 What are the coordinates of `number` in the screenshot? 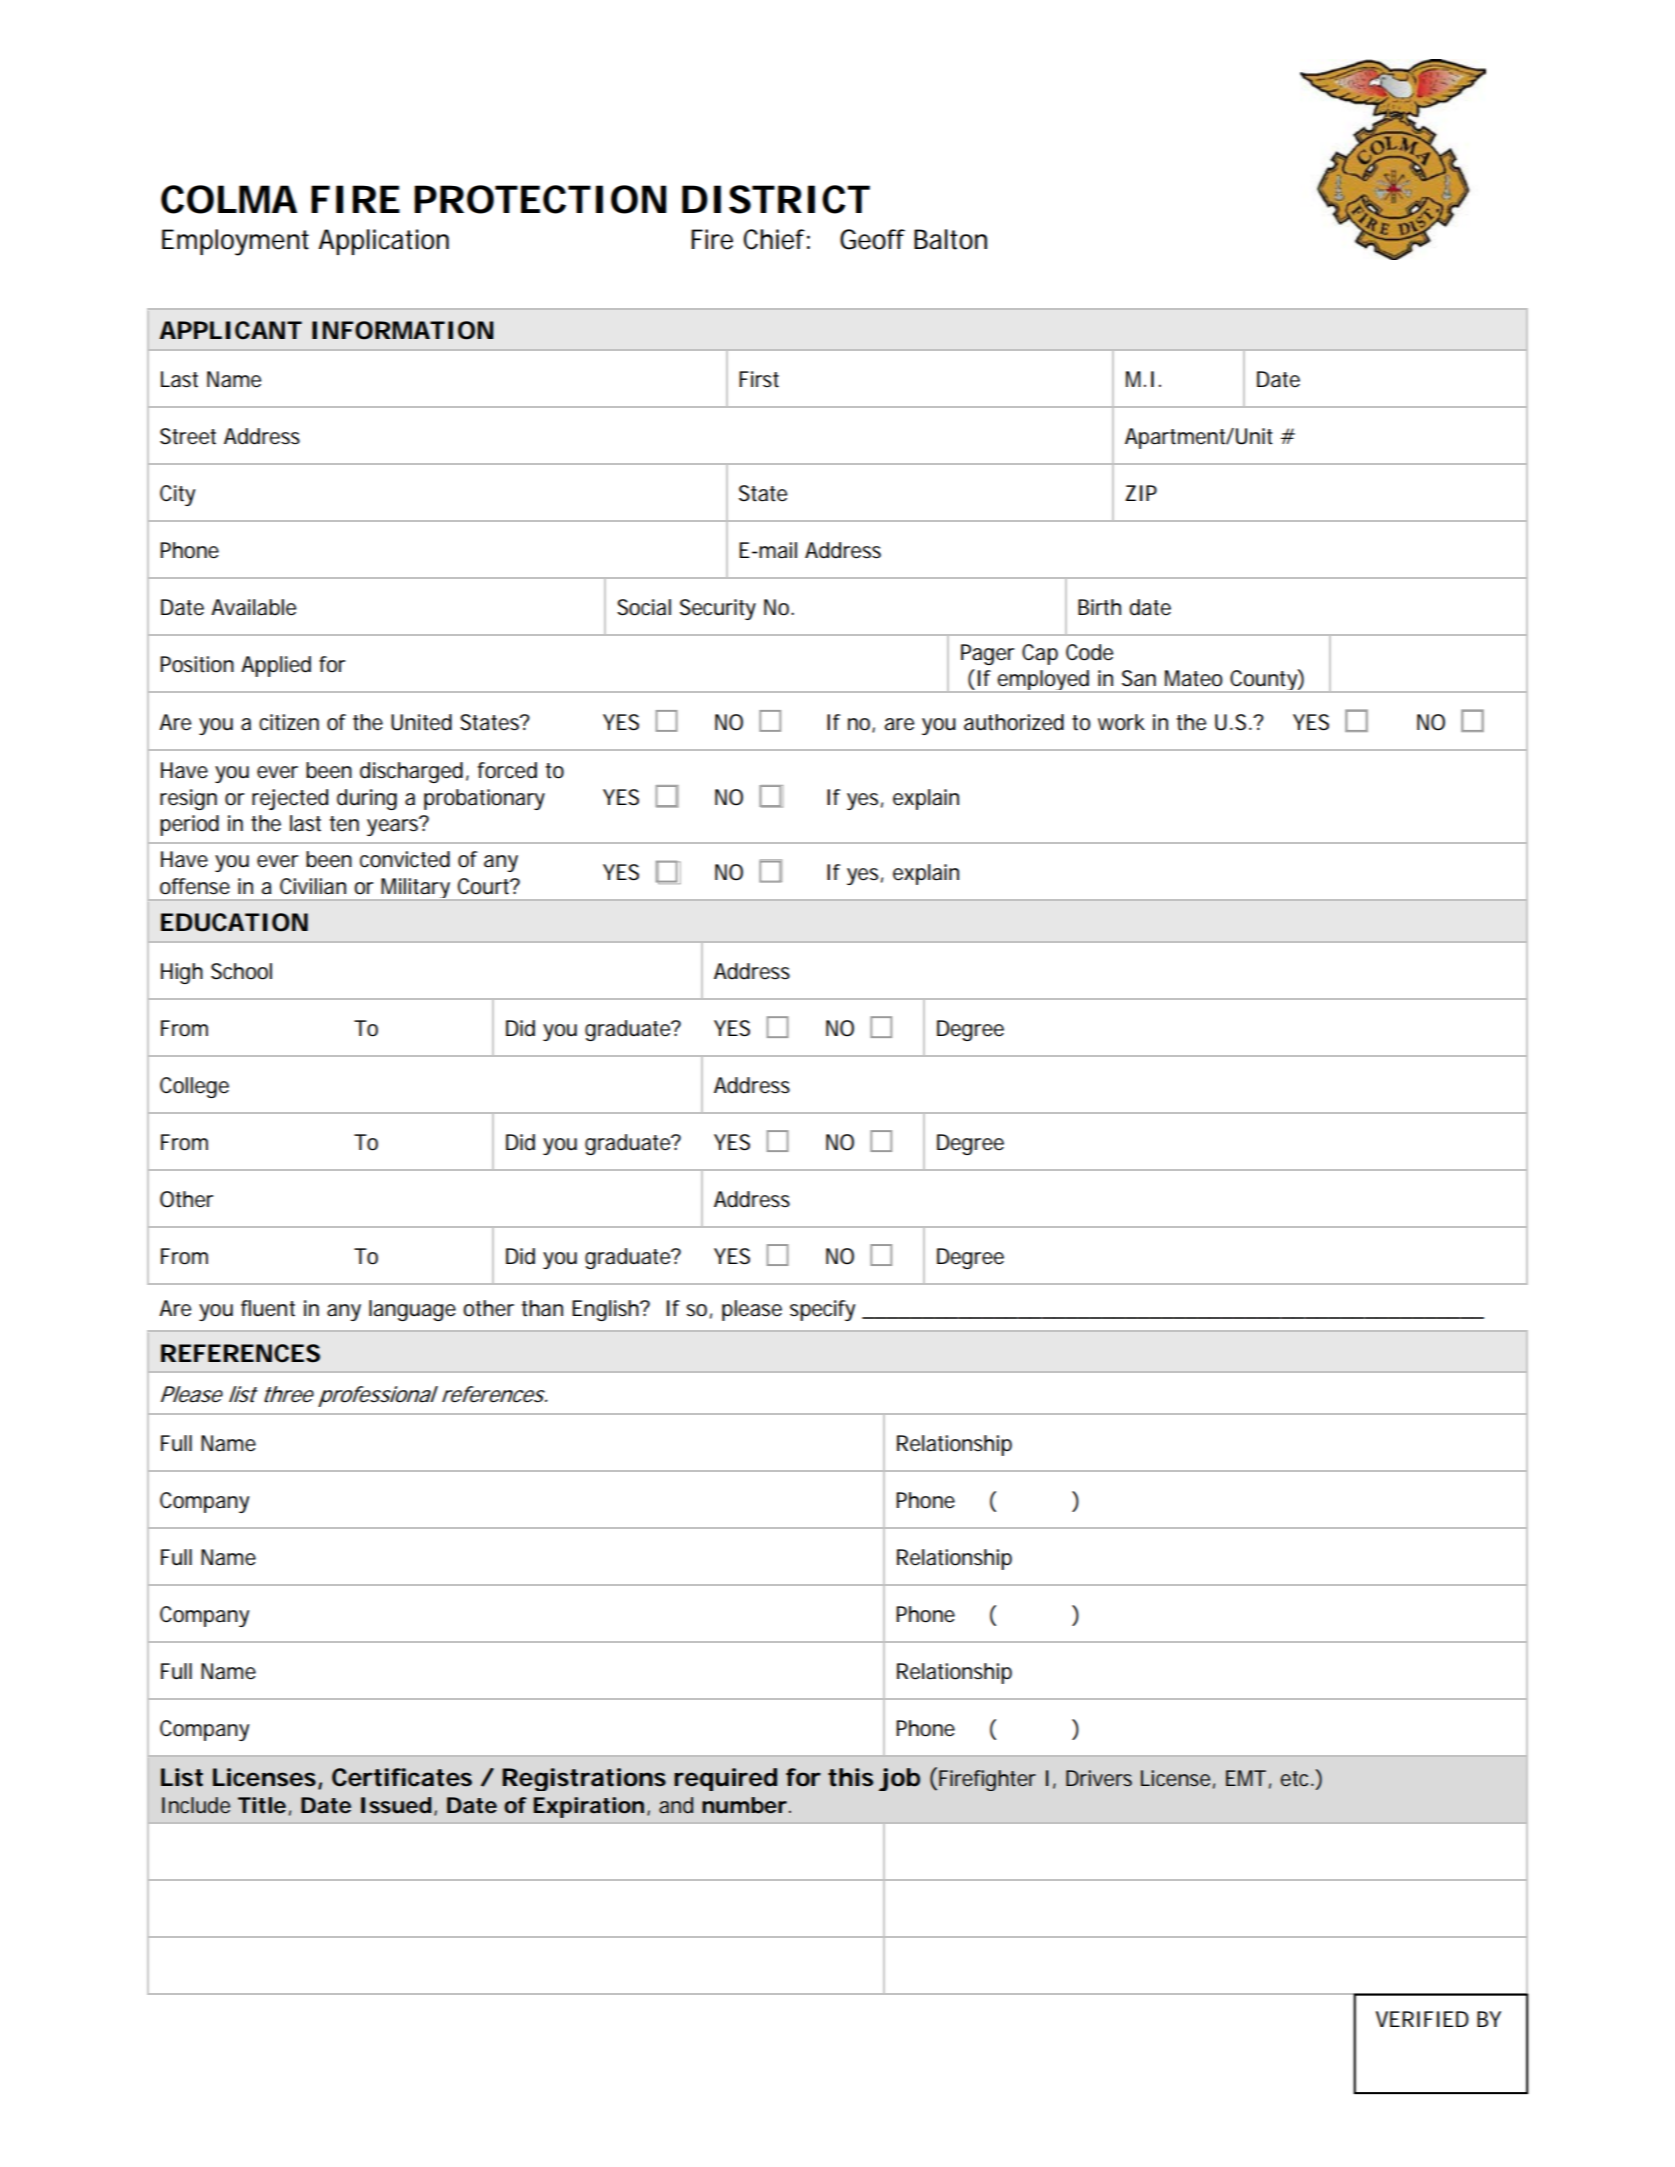 It's located at (744, 1805).
